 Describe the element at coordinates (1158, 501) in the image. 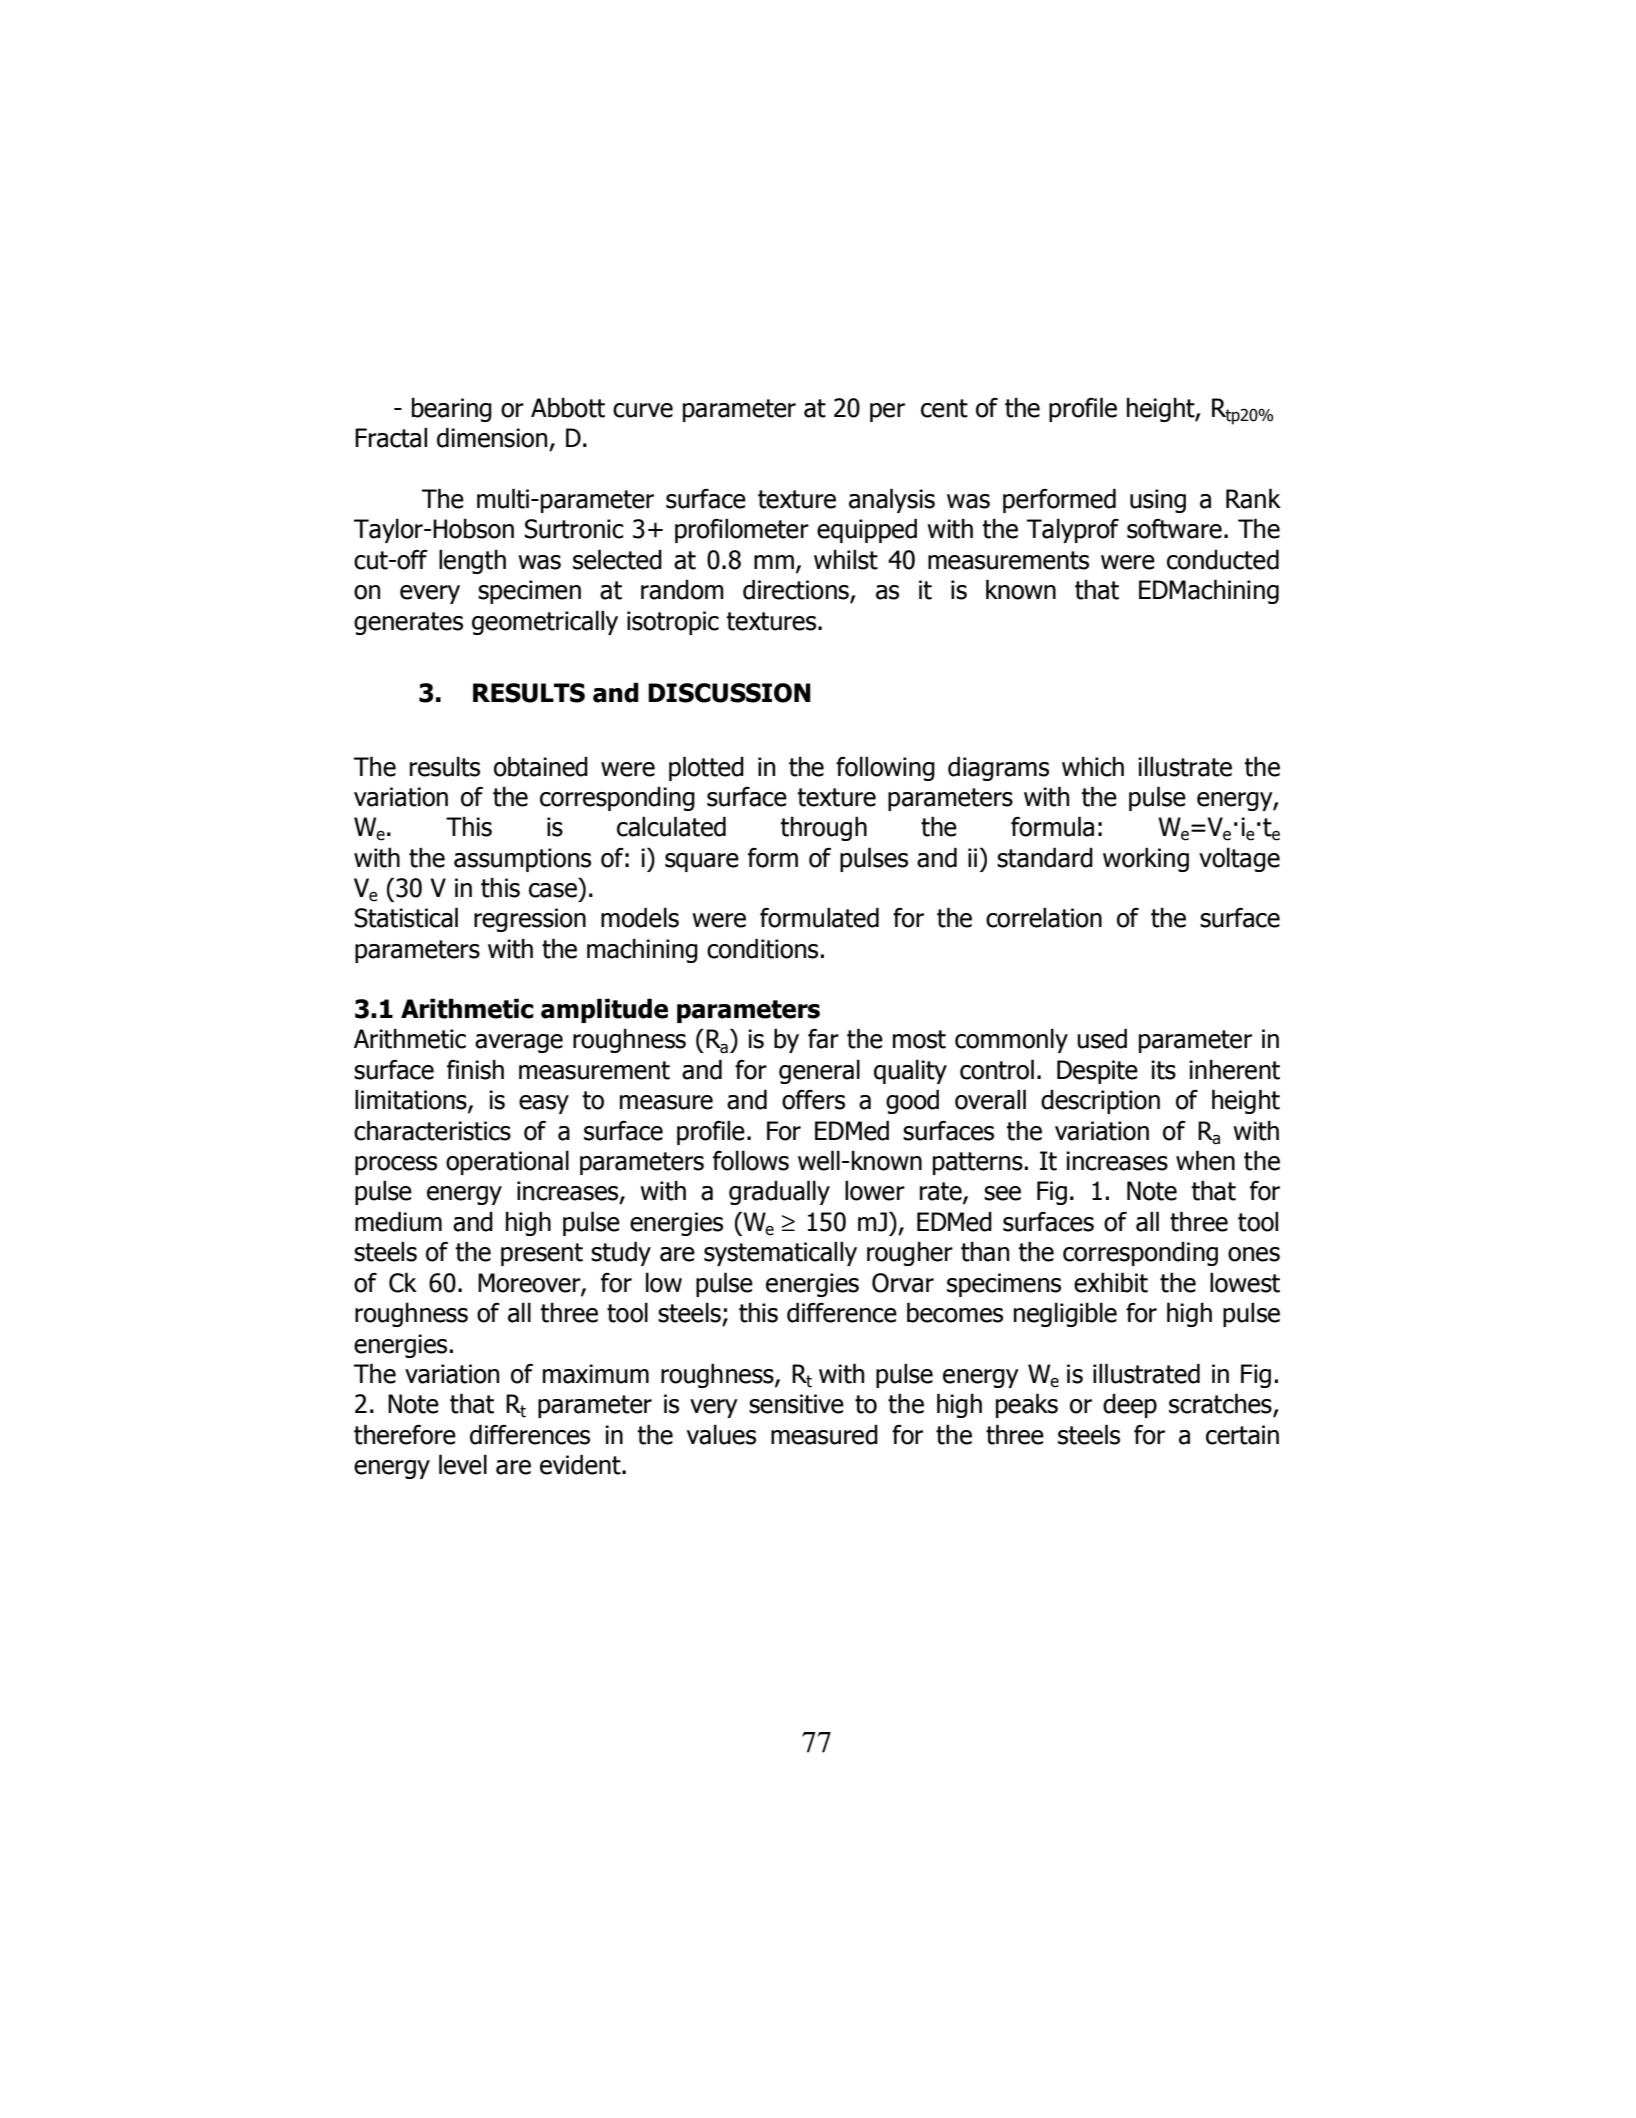

I see `using` at that location.
